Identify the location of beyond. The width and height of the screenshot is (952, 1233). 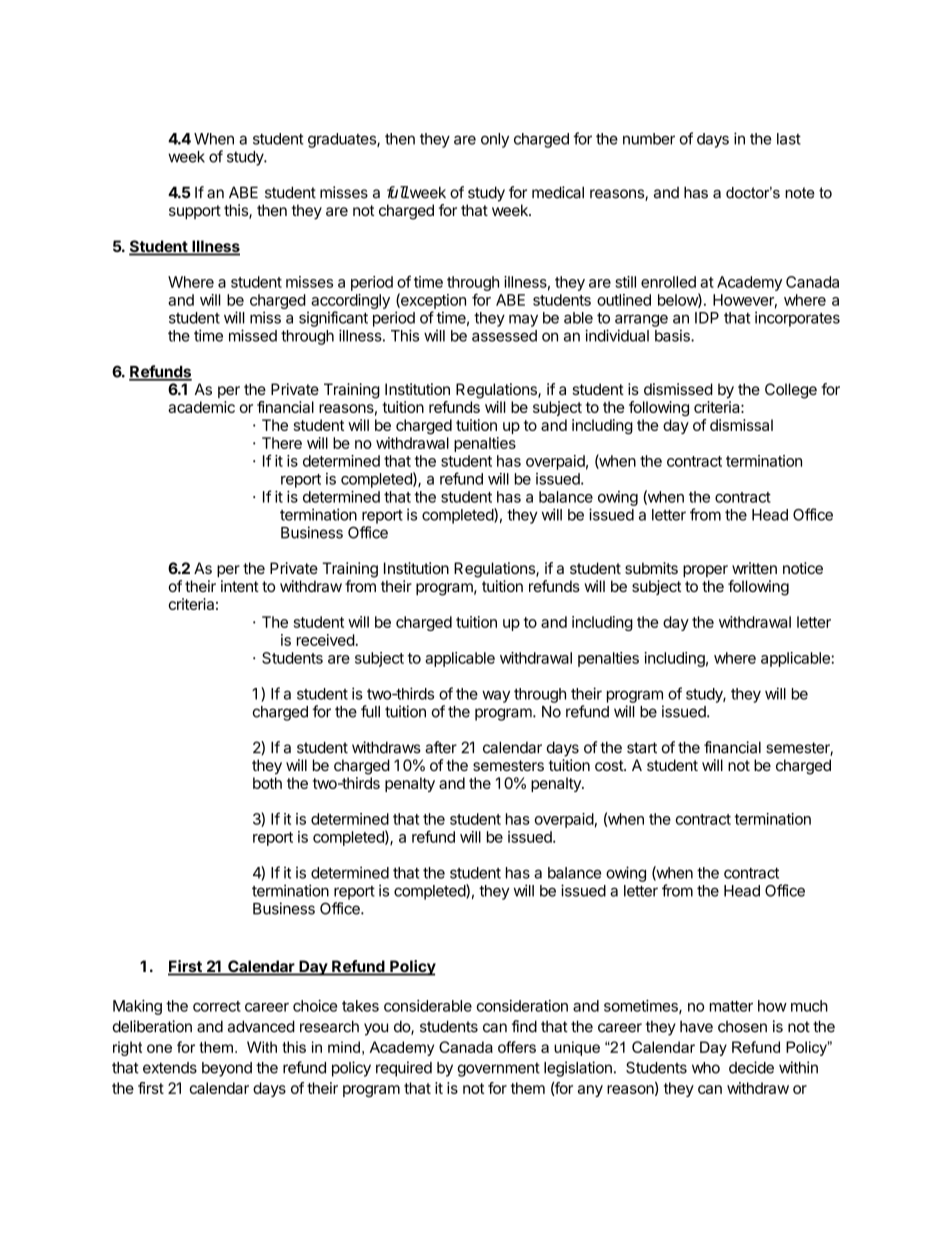
(227, 1069).
